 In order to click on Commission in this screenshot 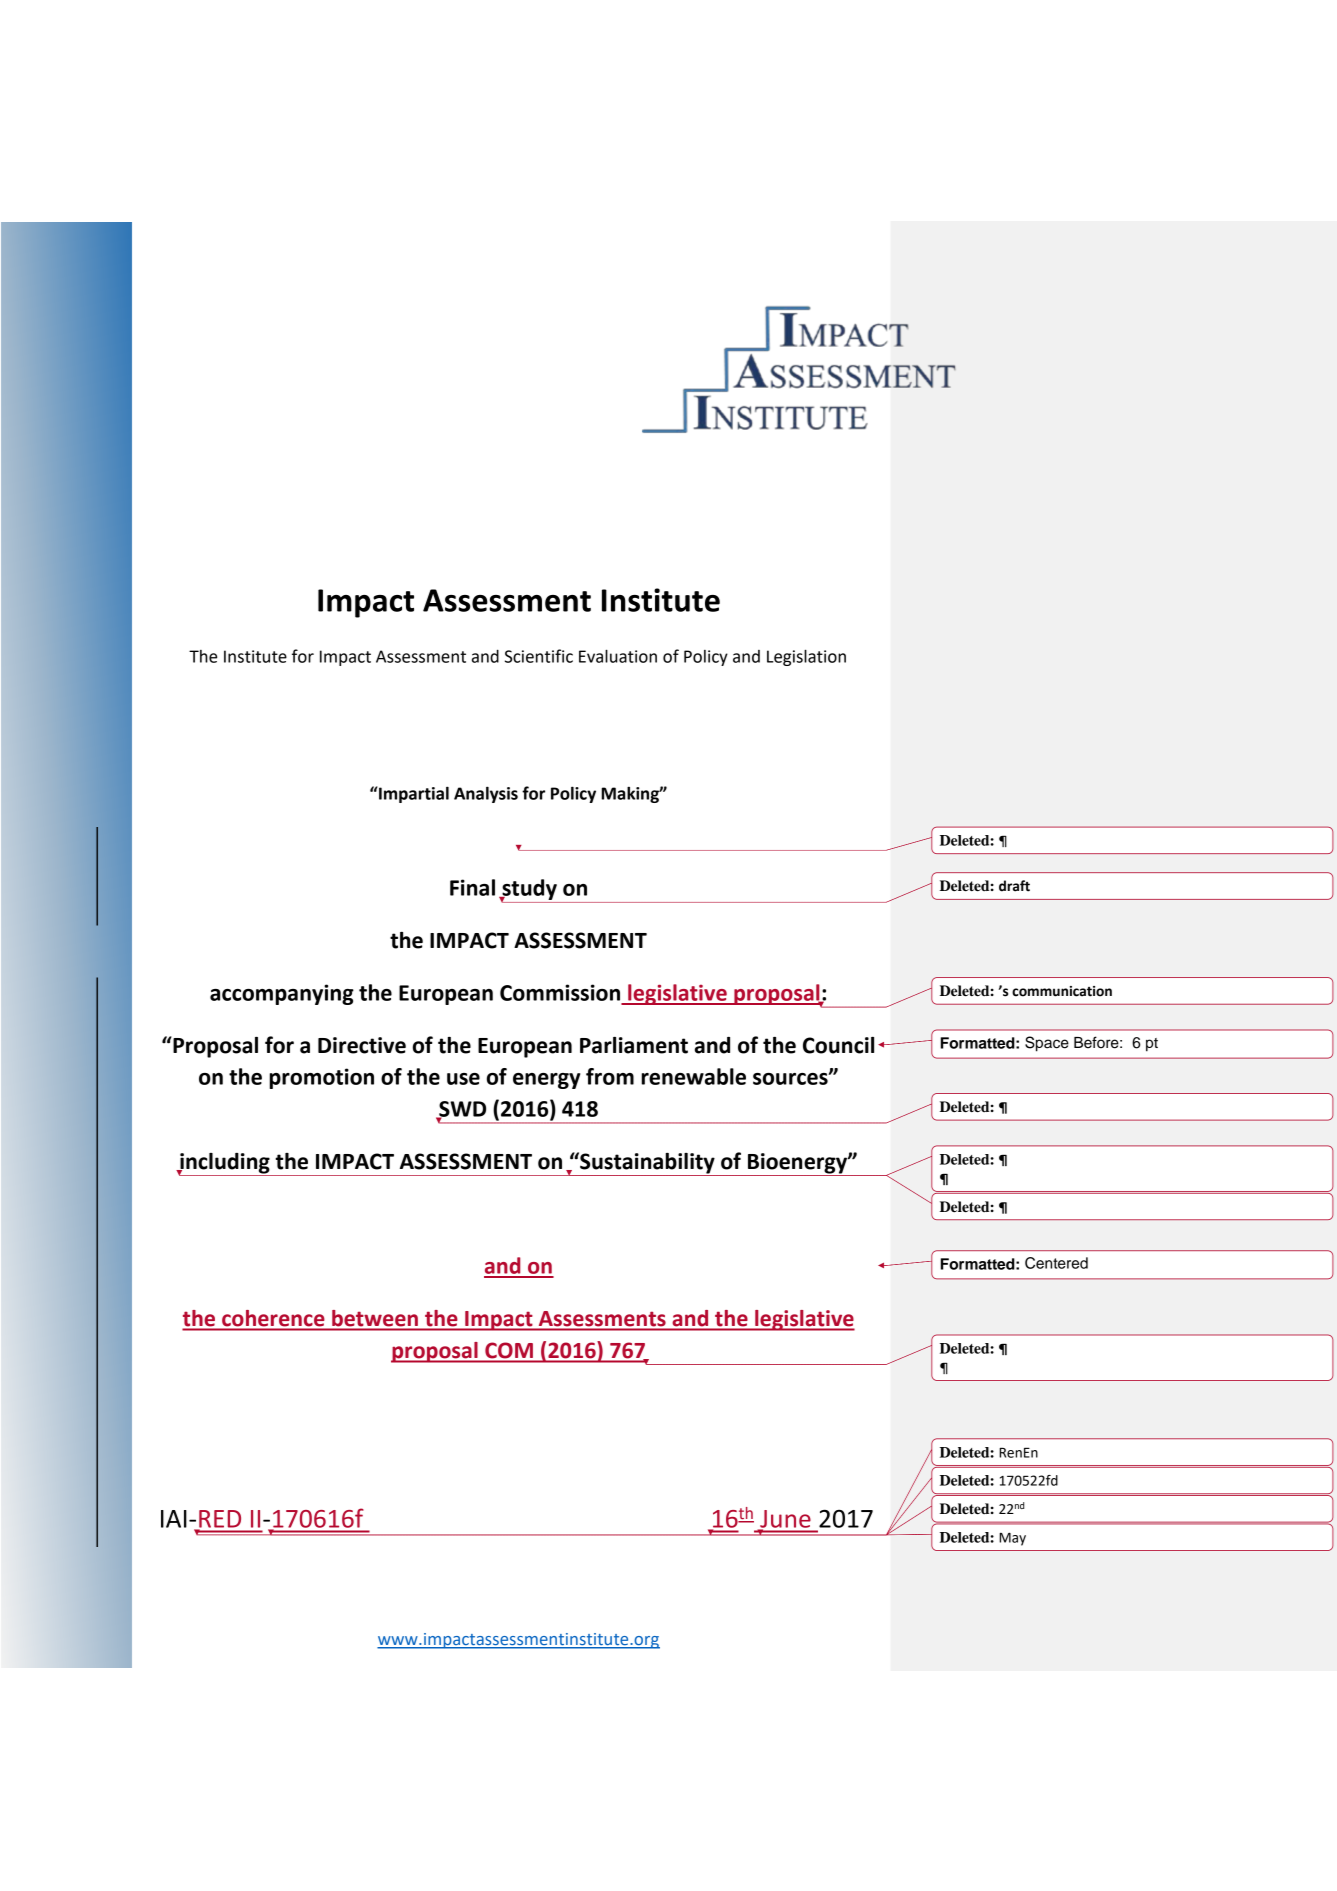, I will do `click(560, 992)`.
